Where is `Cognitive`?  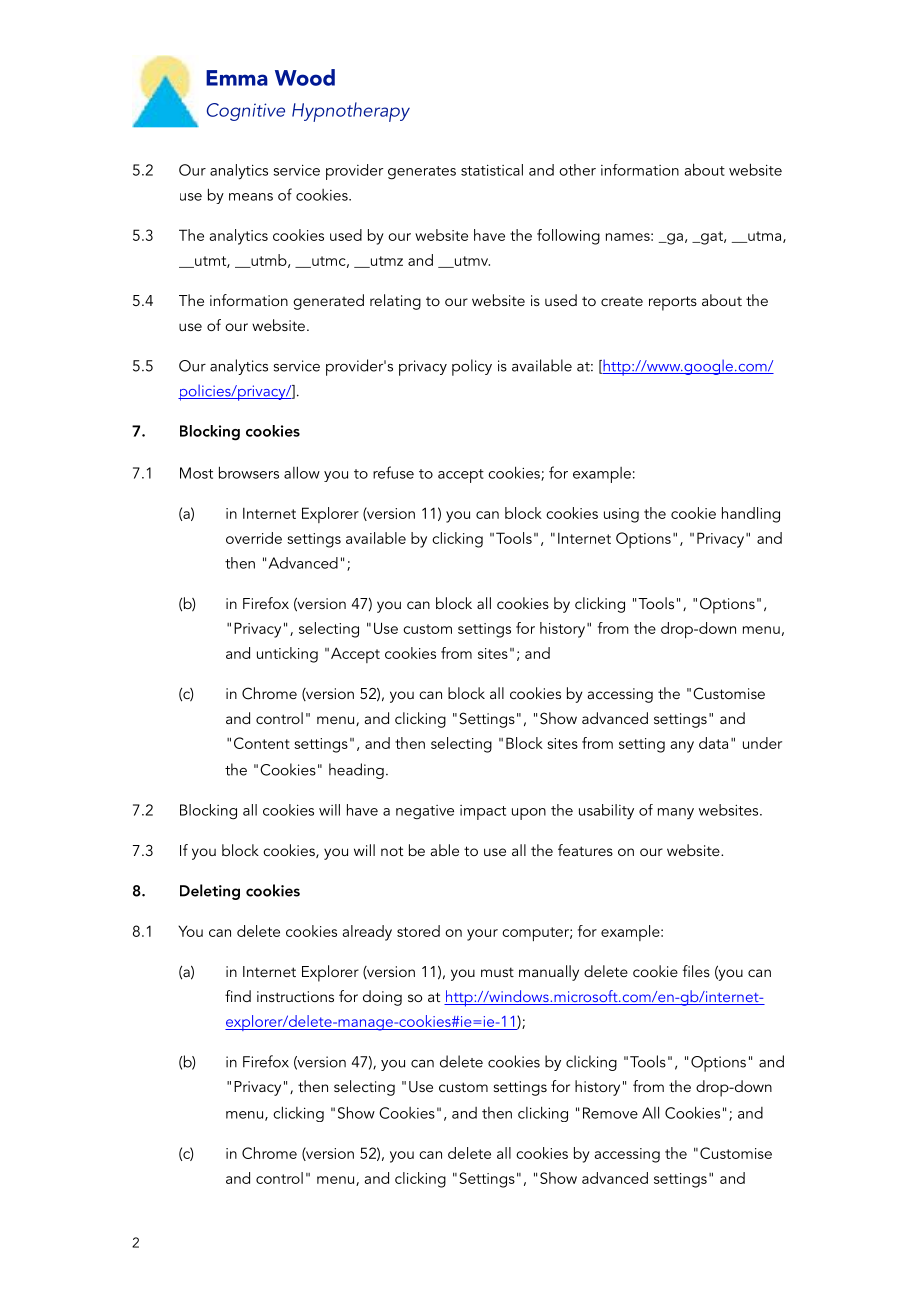 Cognitive is located at coordinates (246, 112).
